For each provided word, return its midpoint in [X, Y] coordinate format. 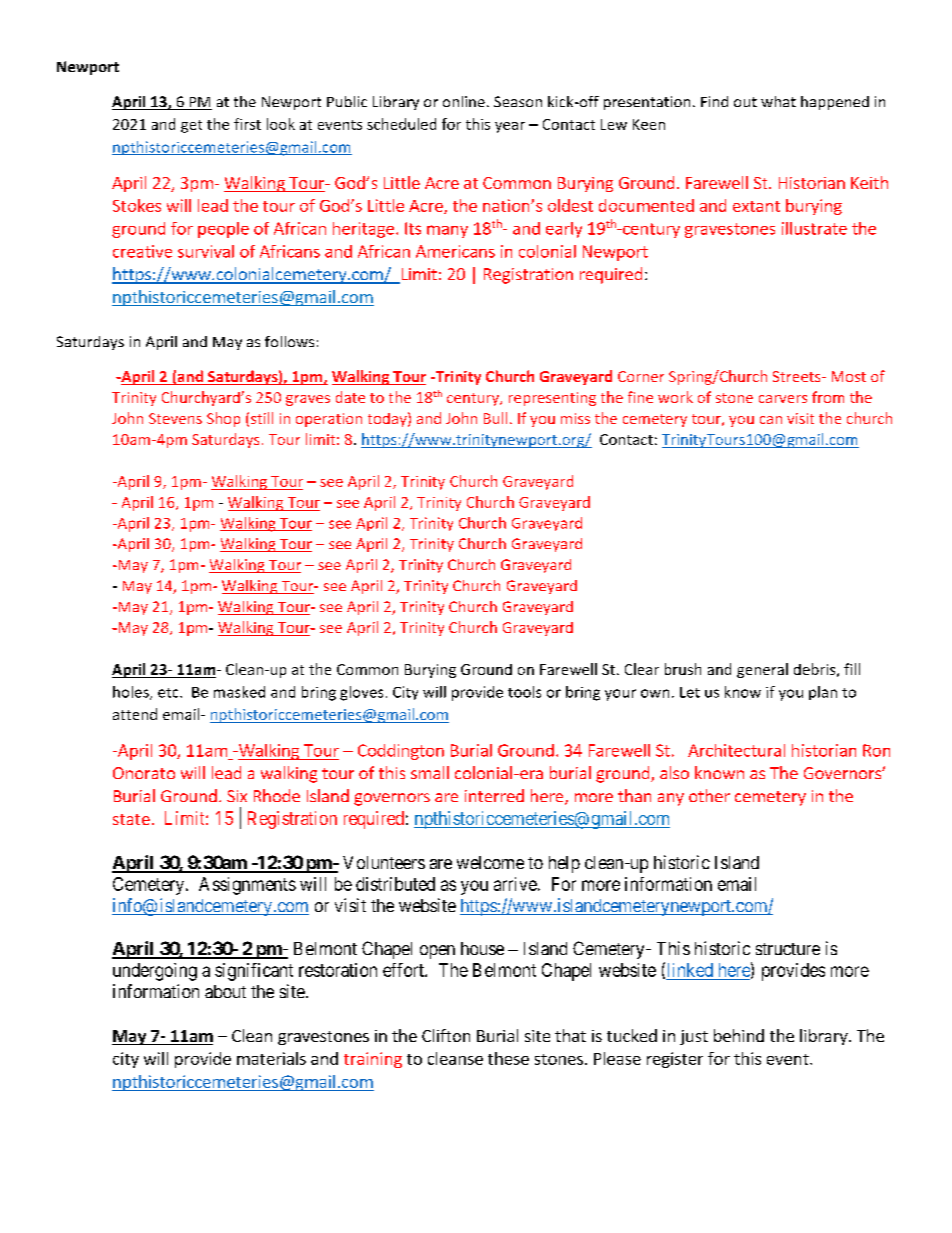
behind [739, 1035]
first [247, 124]
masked [239, 692]
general [762, 670]
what [778, 101]
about [225, 991]
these [508, 1058]
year [510, 127]
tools [524, 692]
